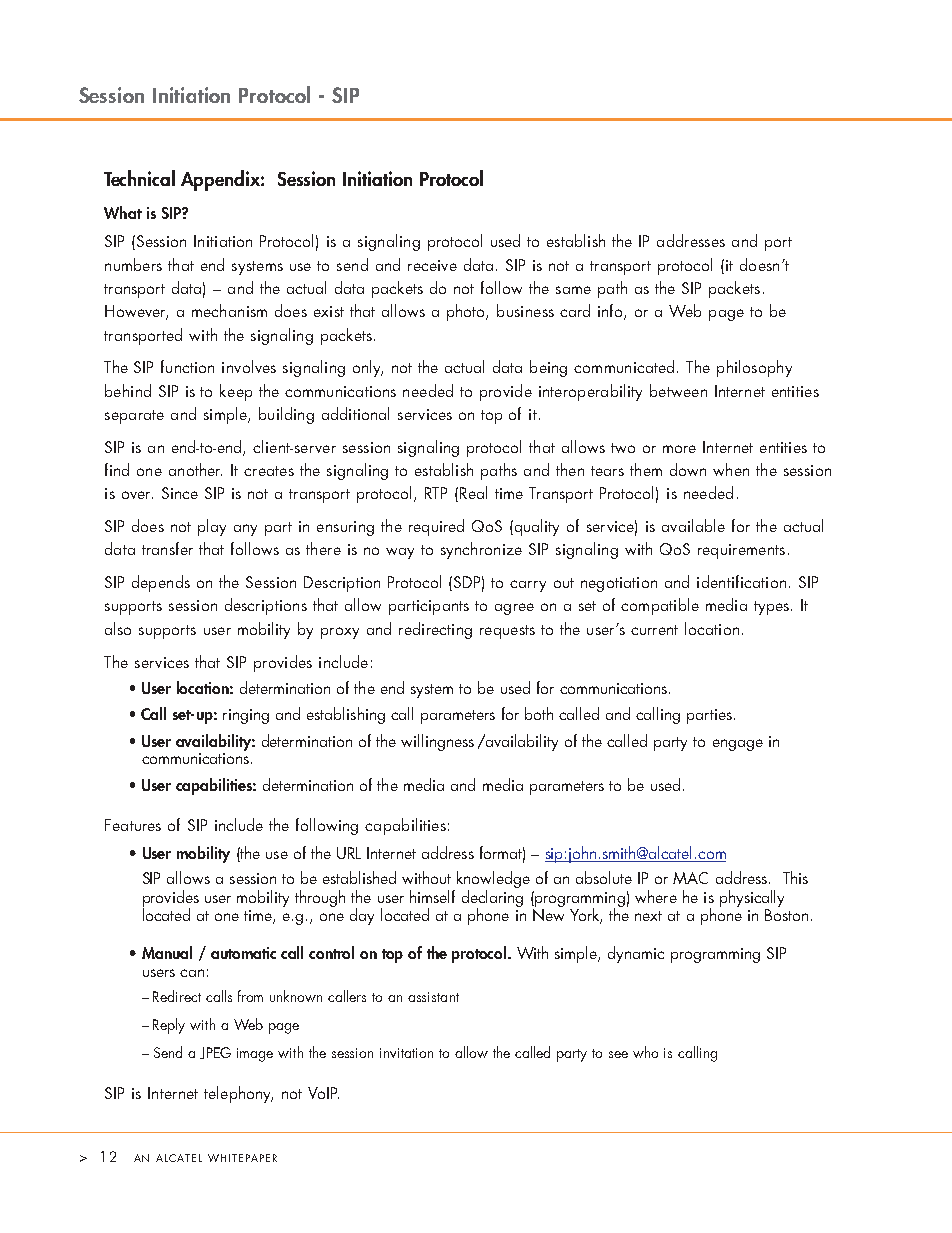 This screenshot has height=1233, width=952. I want to click on who, so click(645, 1052).
